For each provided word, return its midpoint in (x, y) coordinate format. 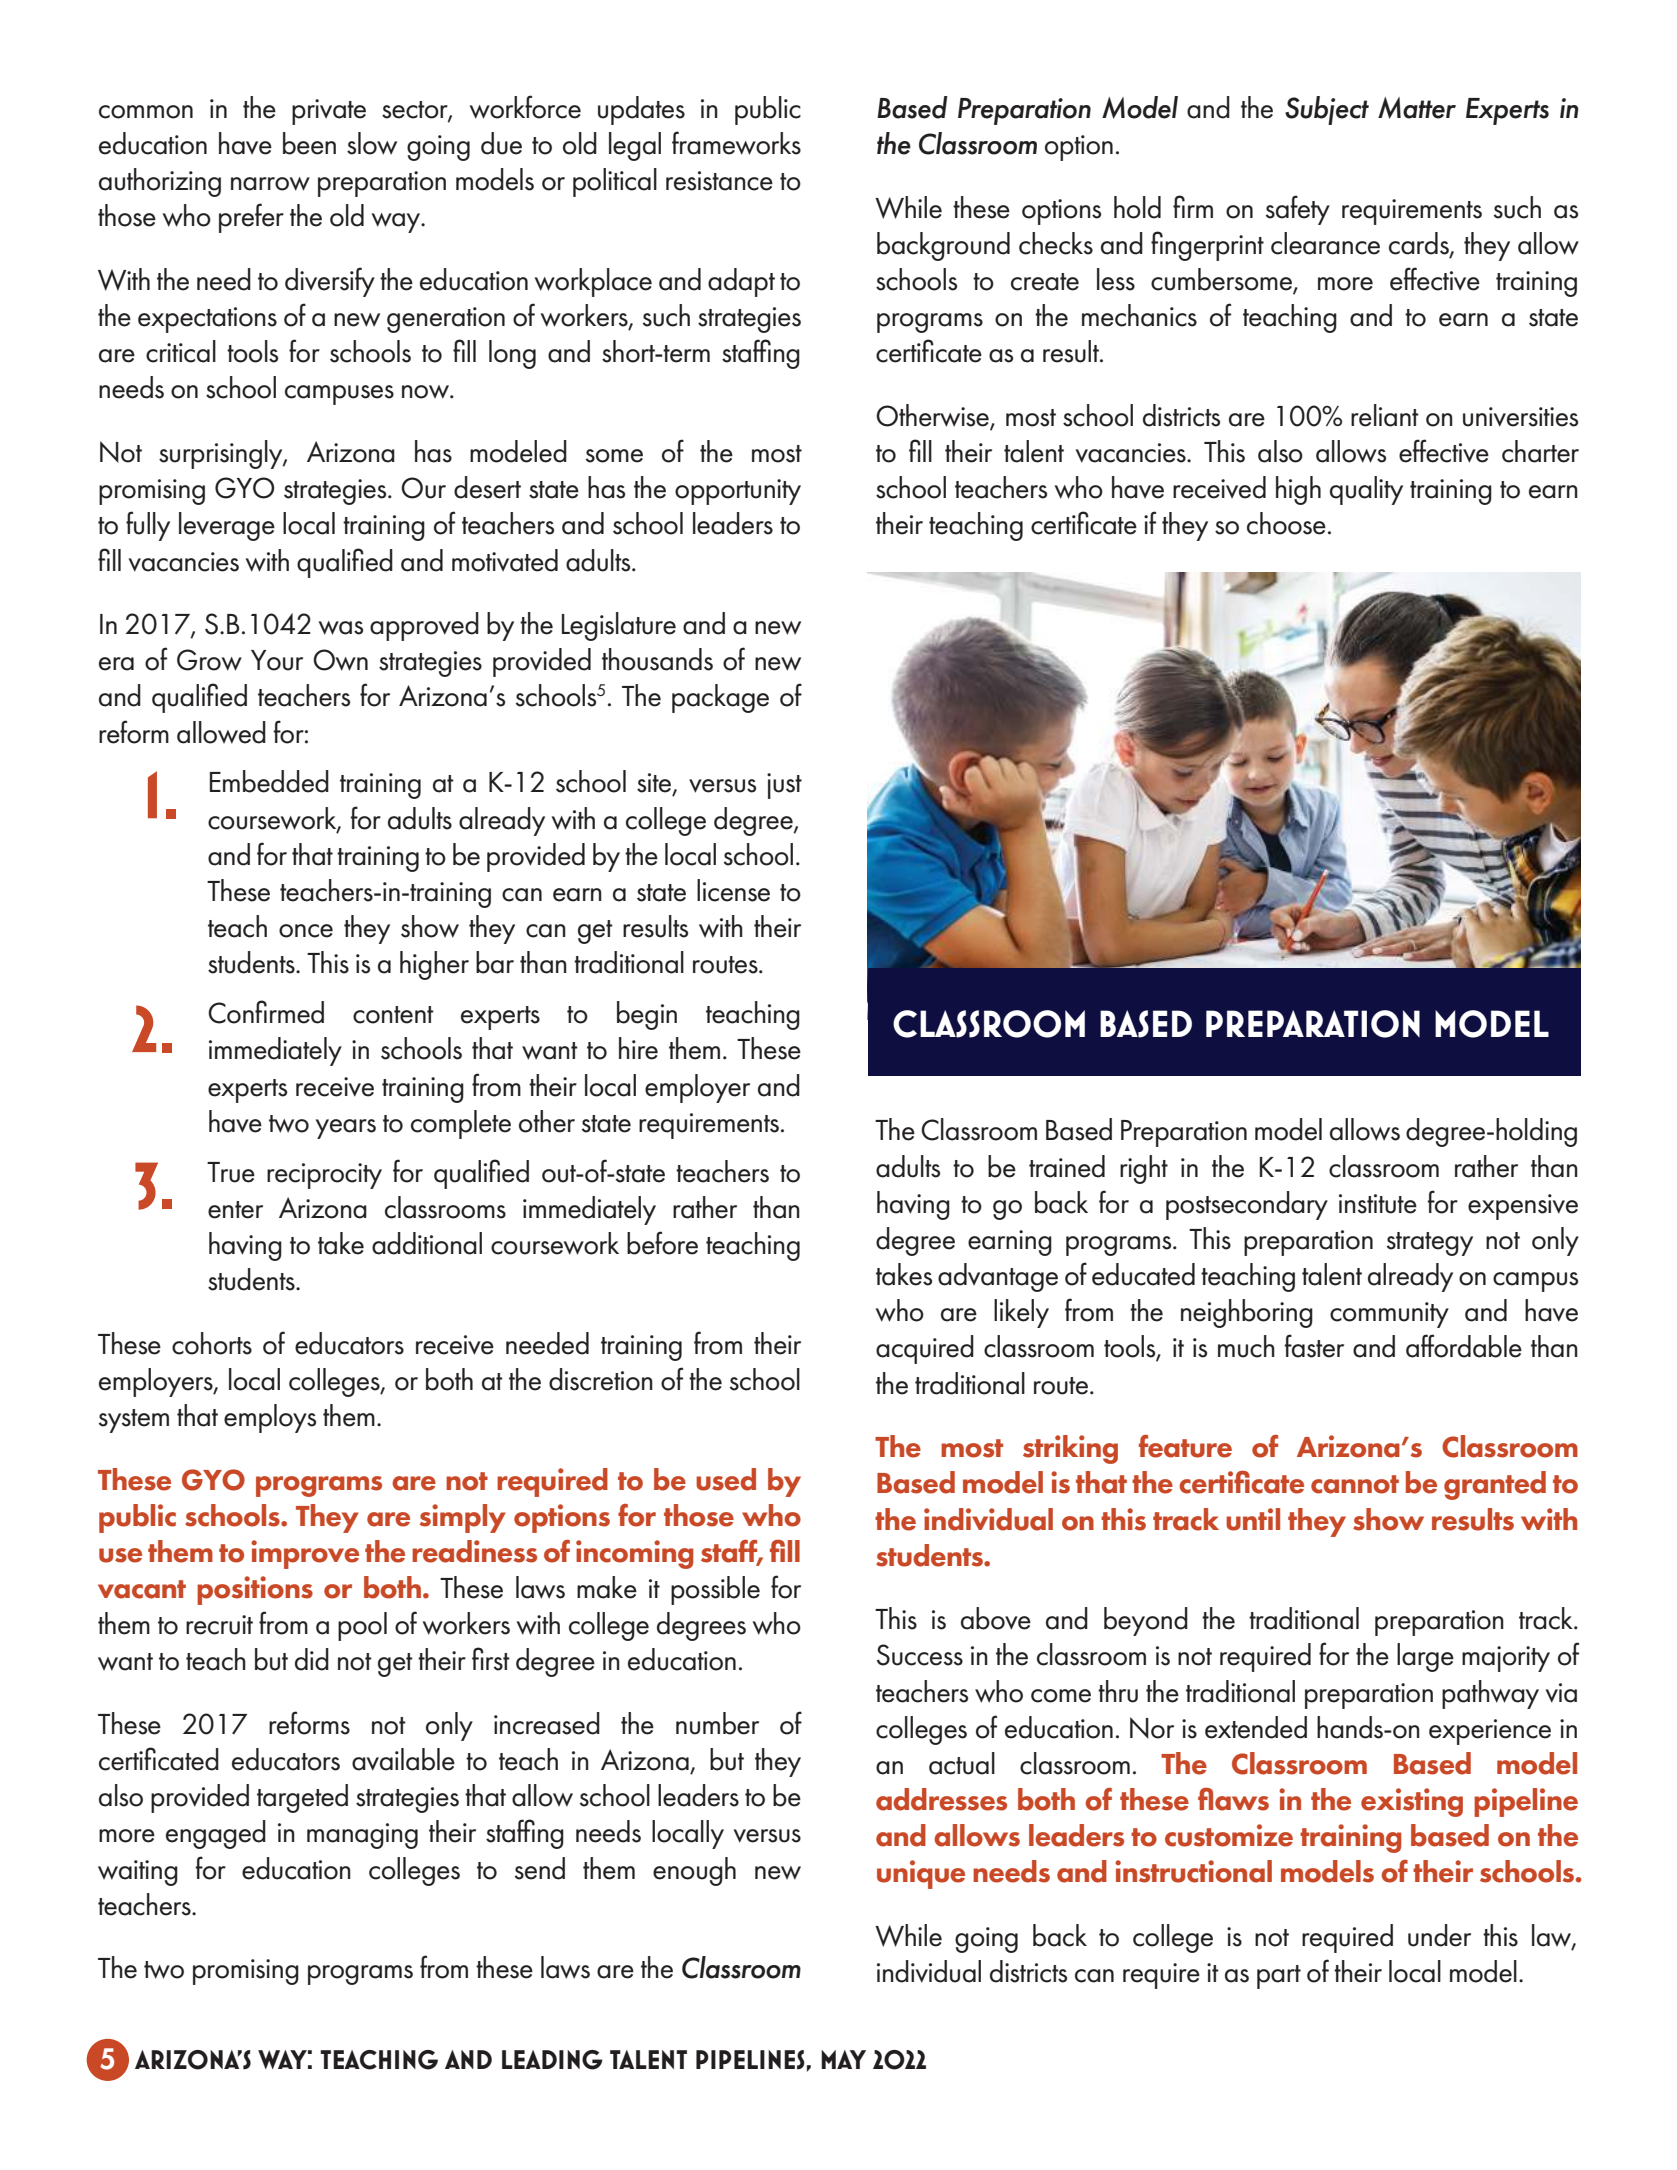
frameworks (736, 143)
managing (362, 1836)
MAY (843, 2059)
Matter (1417, 108)
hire (638, 1048)
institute (1378, 1204)
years (346, 1129)
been (309, 143)
